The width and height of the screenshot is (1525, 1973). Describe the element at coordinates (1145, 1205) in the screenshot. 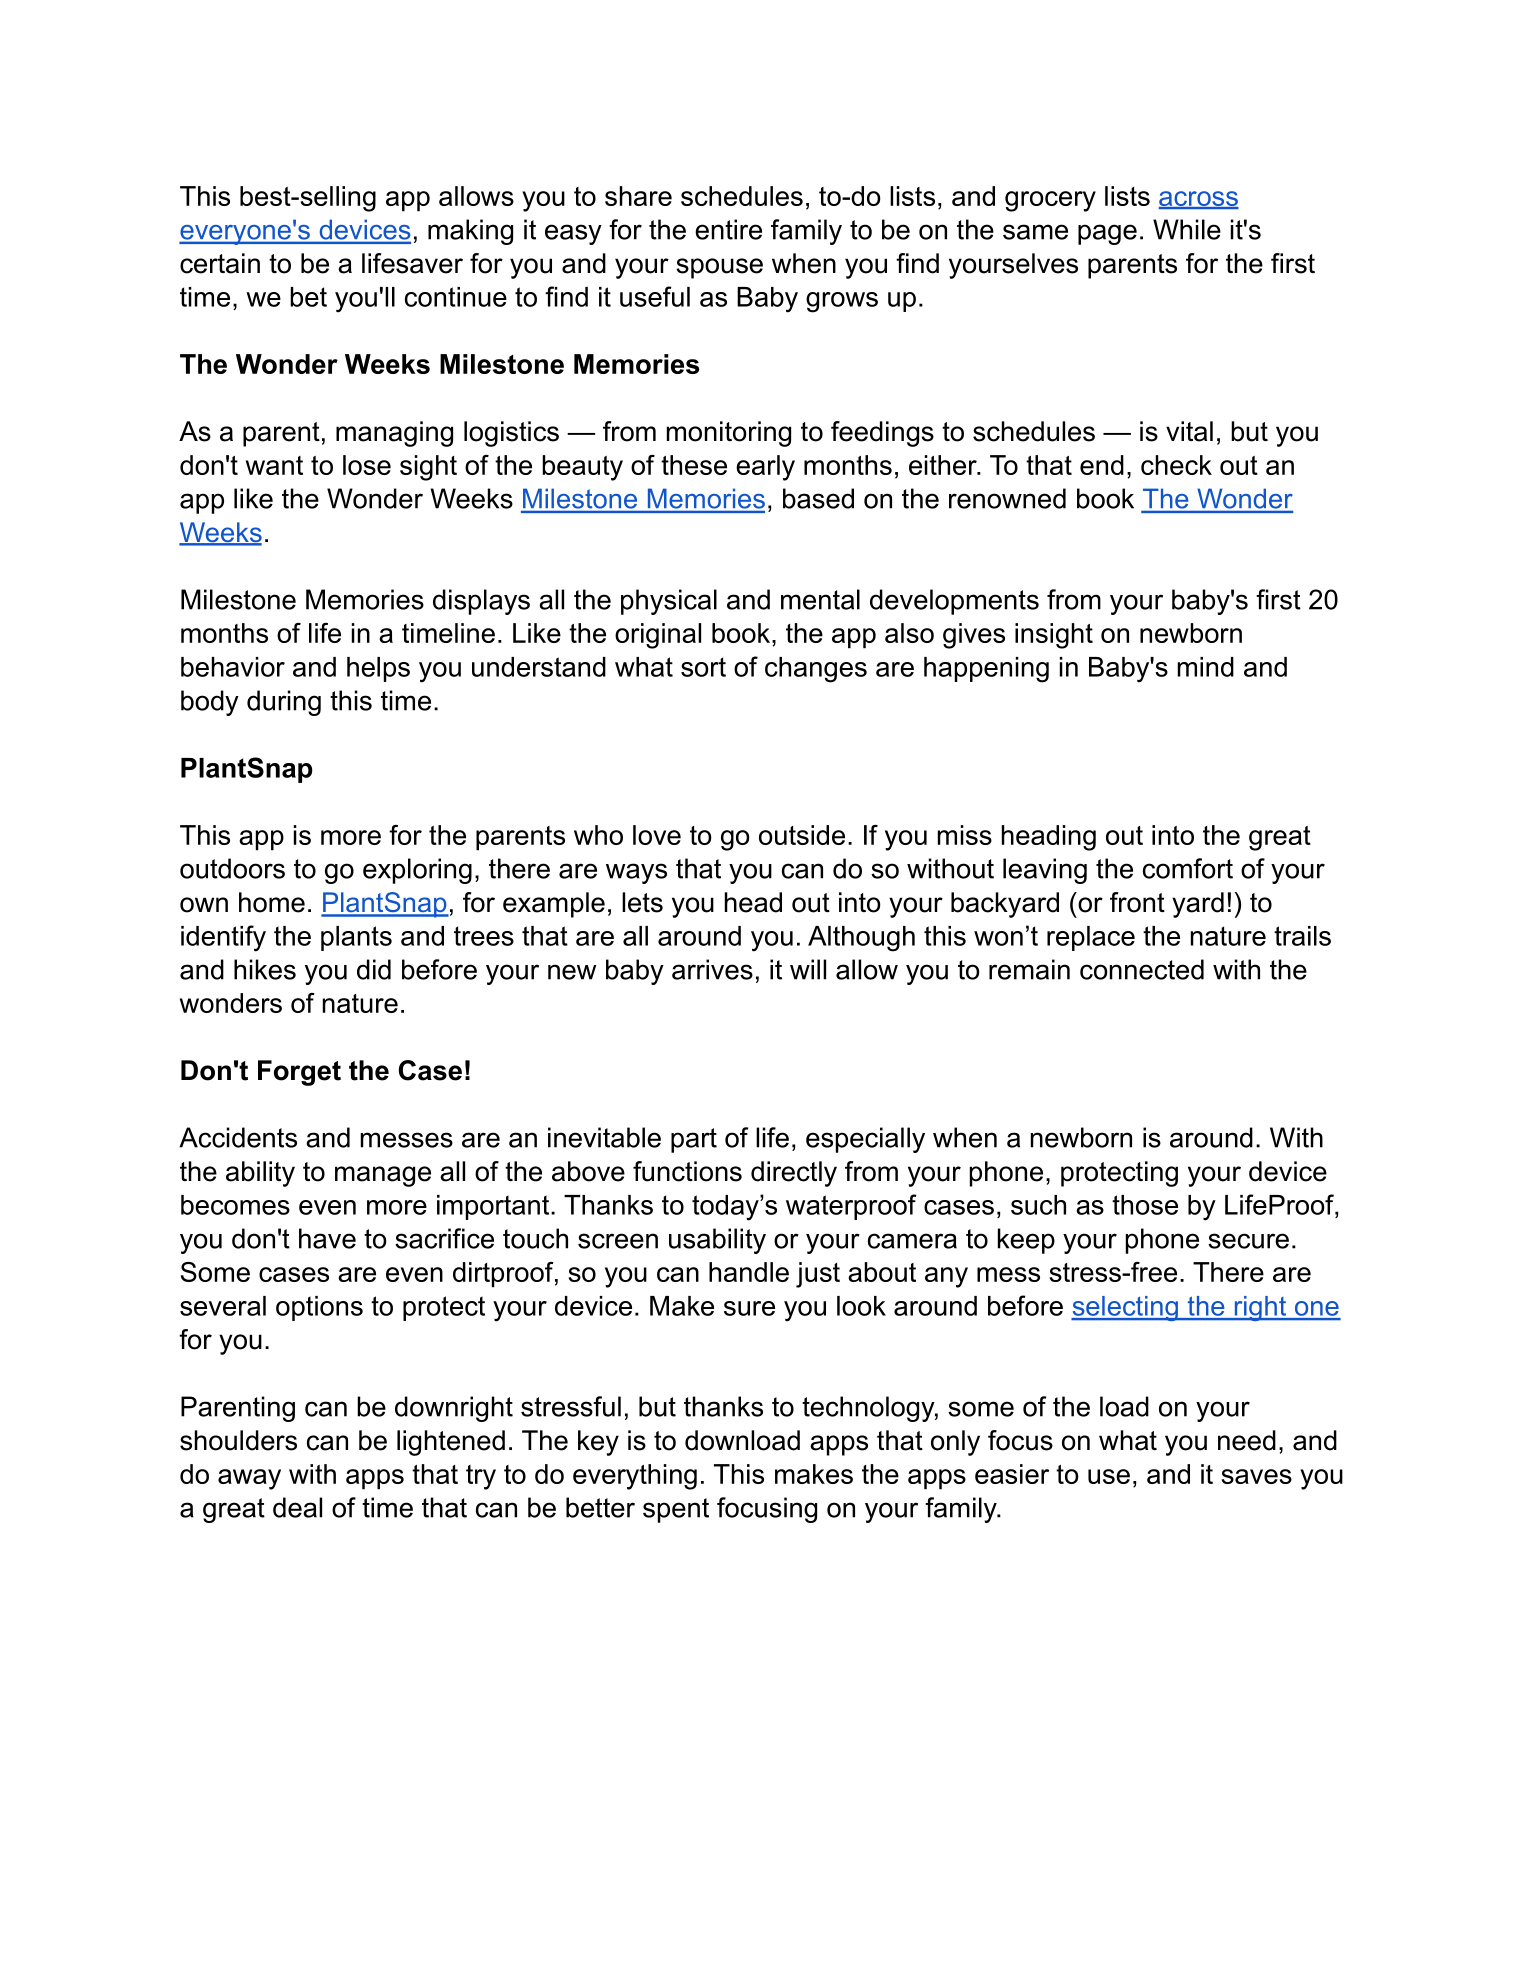

I see `those` at that location.
